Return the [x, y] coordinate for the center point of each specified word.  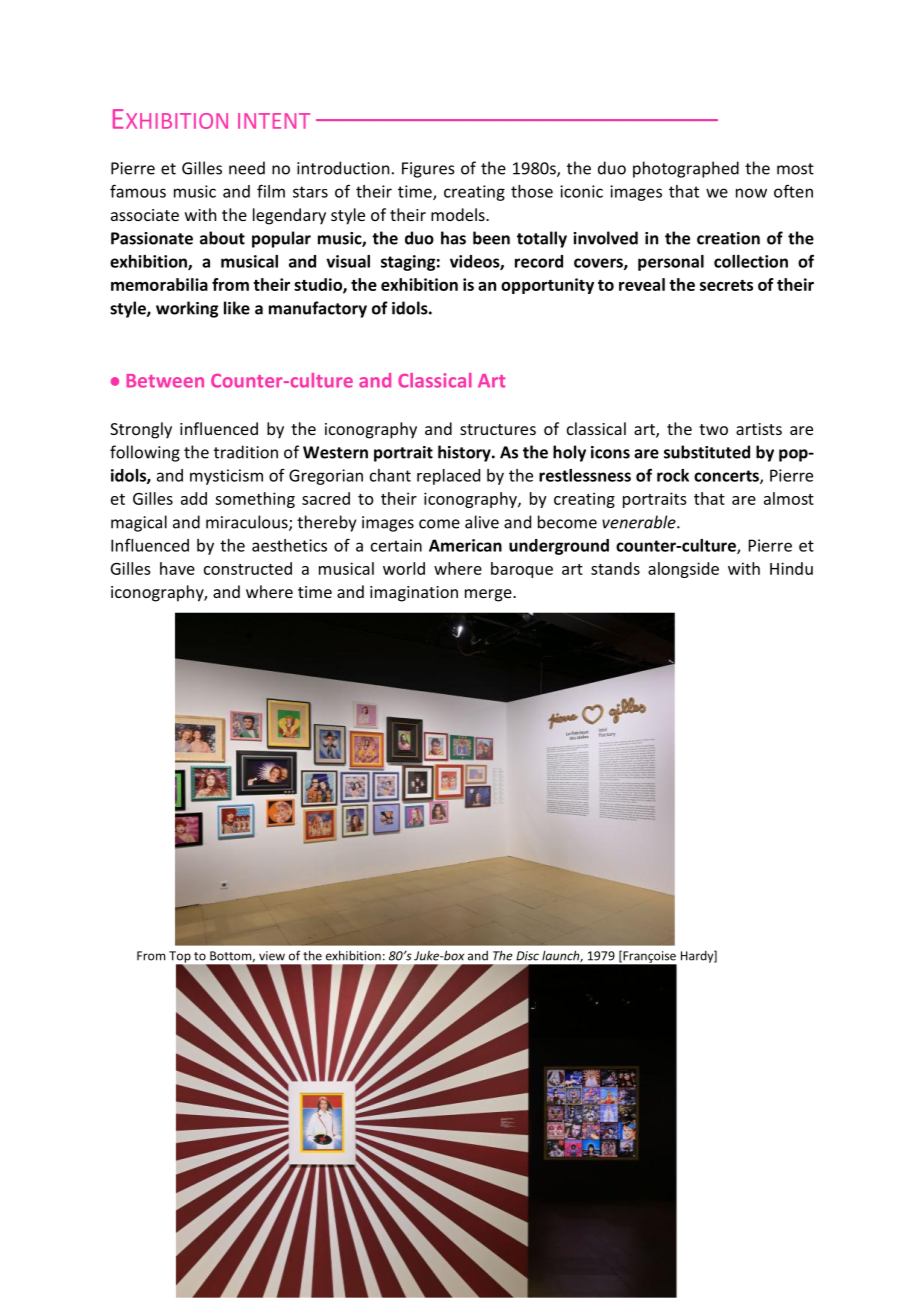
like [237, 308]
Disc [527, 956]
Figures [428, 170]
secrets [726, 285]
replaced [448, 477]
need [247, 168]
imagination [414, 594]
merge [489, 595]
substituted [707, 452]
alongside [683, 570]
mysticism [226, 477]
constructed [248, 568]
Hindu [791, 568]
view [272, 956]
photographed [686, 169]
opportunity [547, 286]
